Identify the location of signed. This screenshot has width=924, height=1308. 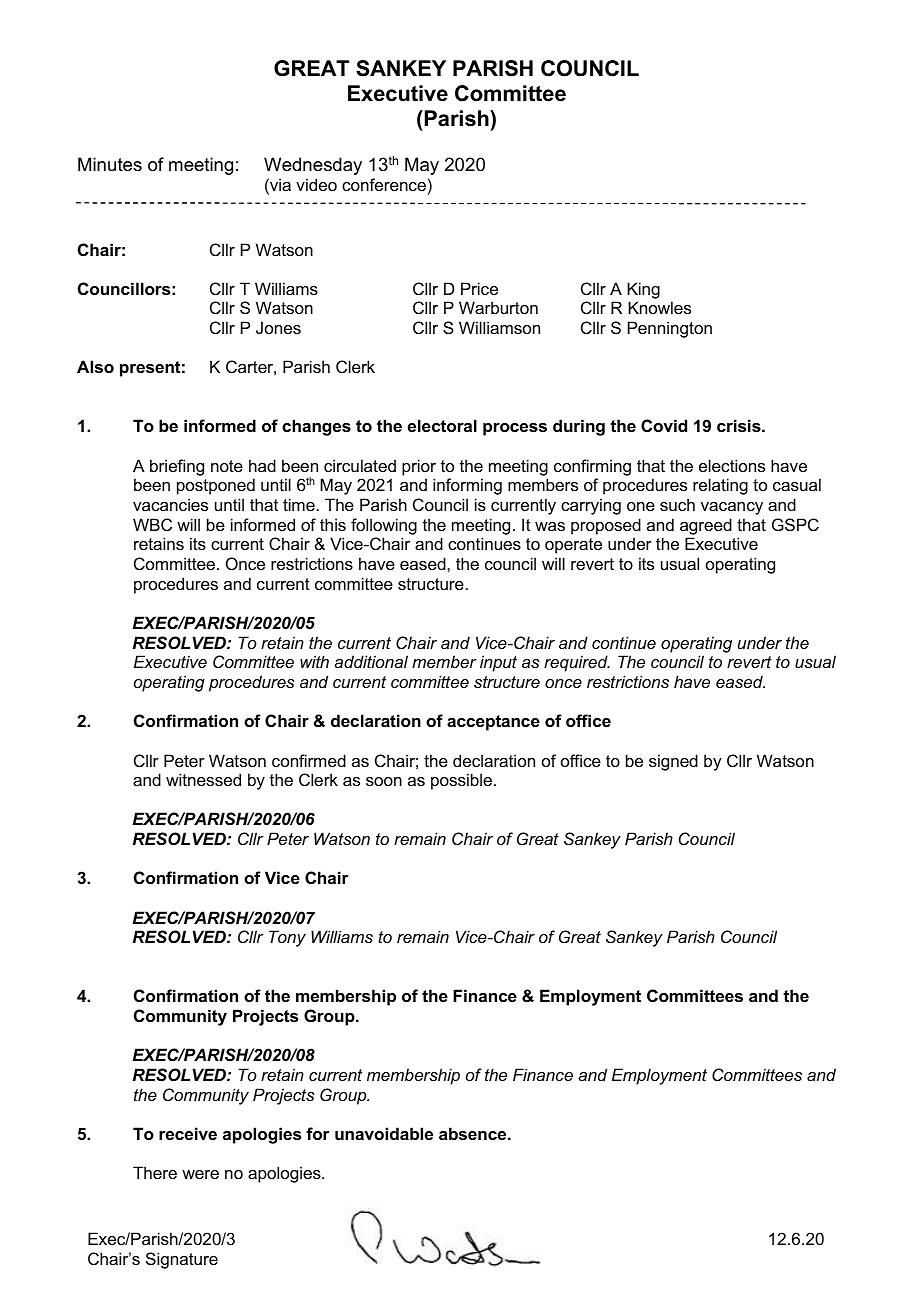
(673, 762).
